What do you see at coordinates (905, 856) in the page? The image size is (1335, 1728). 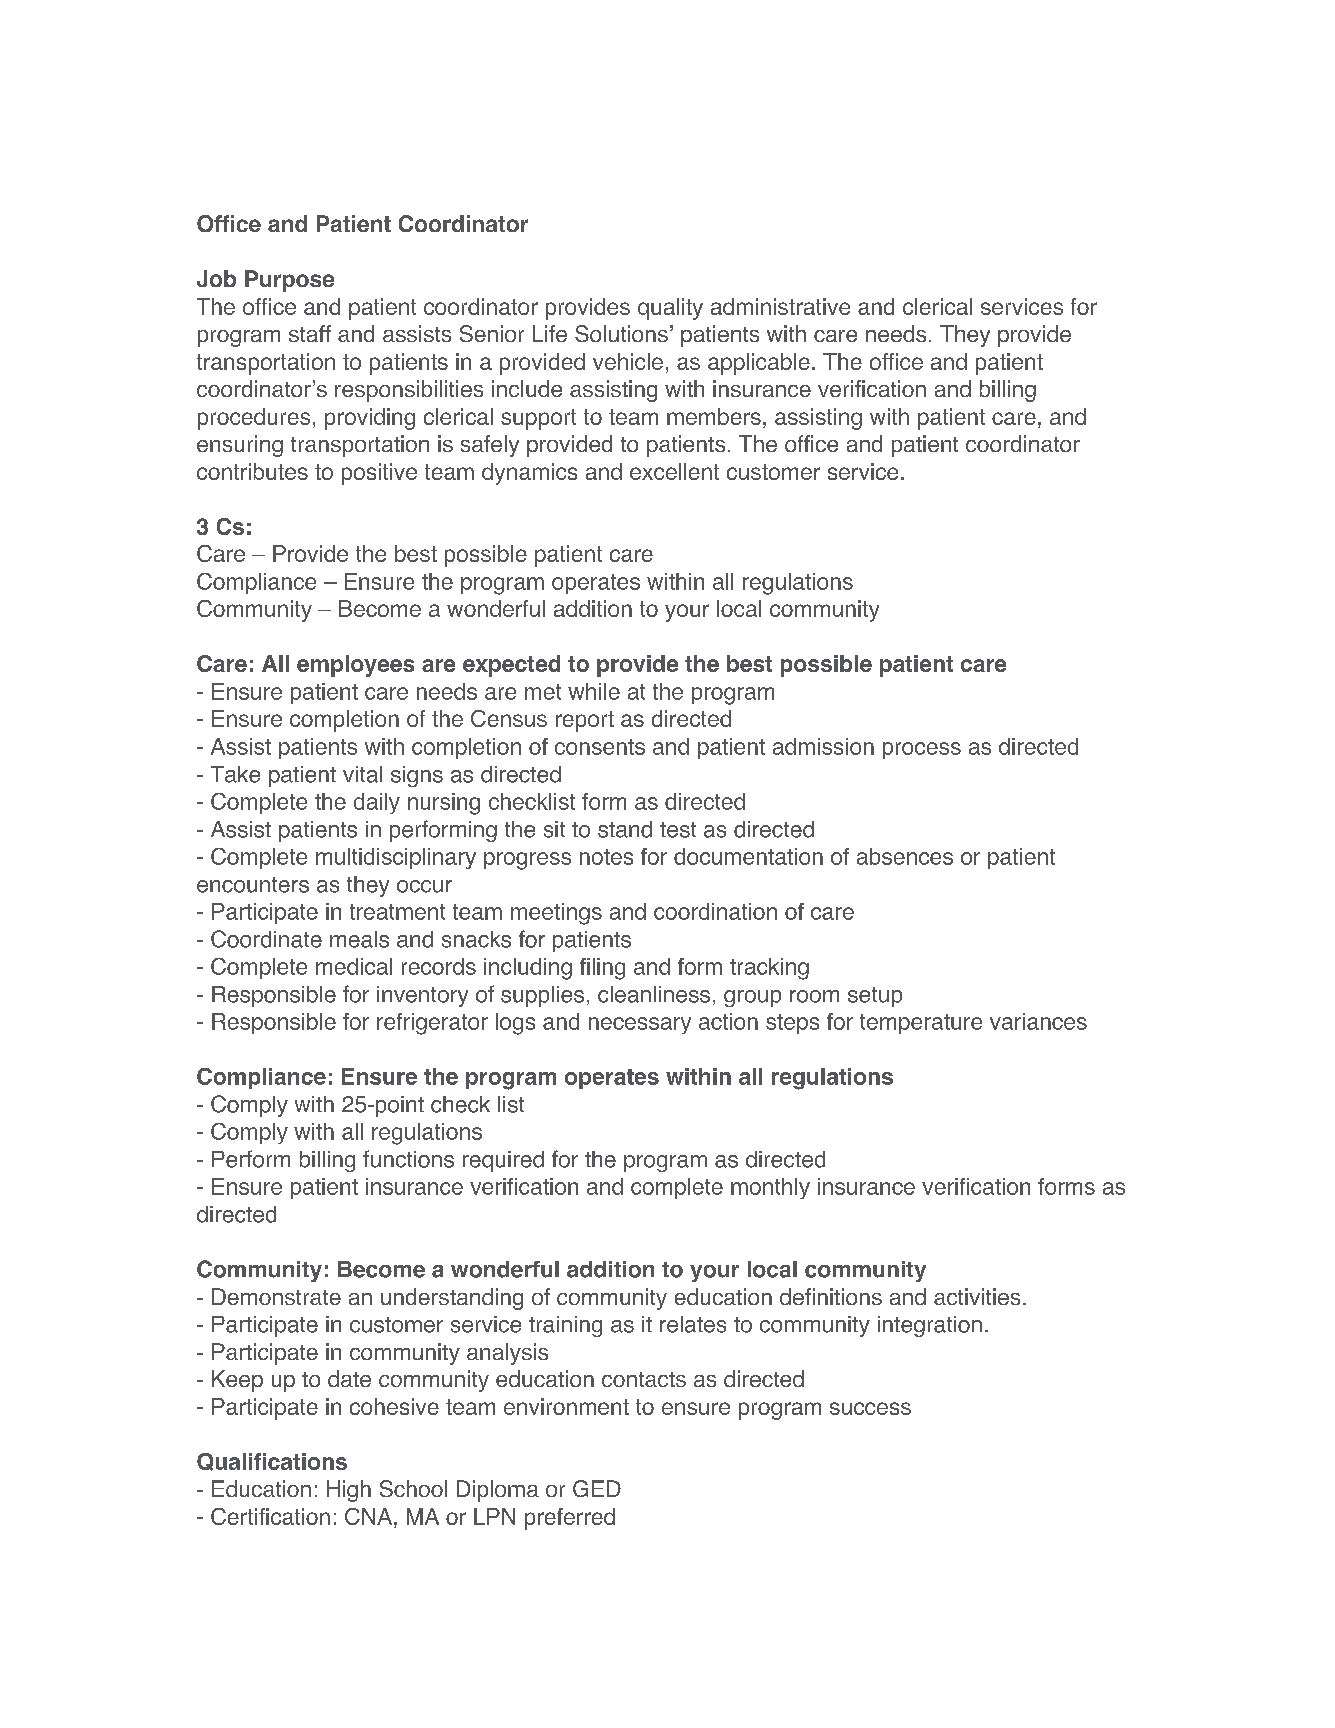 I see `absences` at bounding box center [905, 856].
